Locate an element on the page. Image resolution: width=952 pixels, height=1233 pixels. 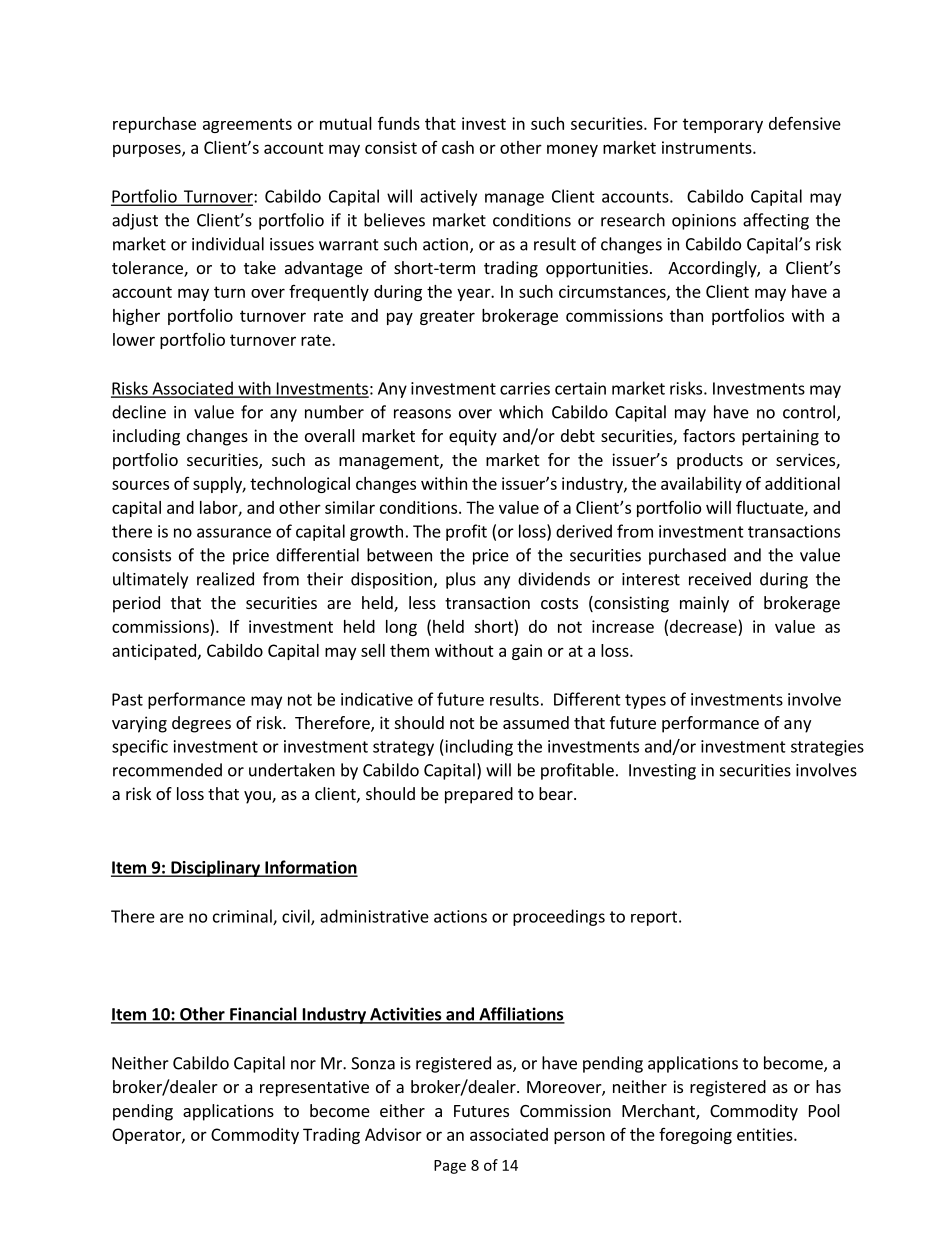
instruments is located at coordinates (708, 147).
